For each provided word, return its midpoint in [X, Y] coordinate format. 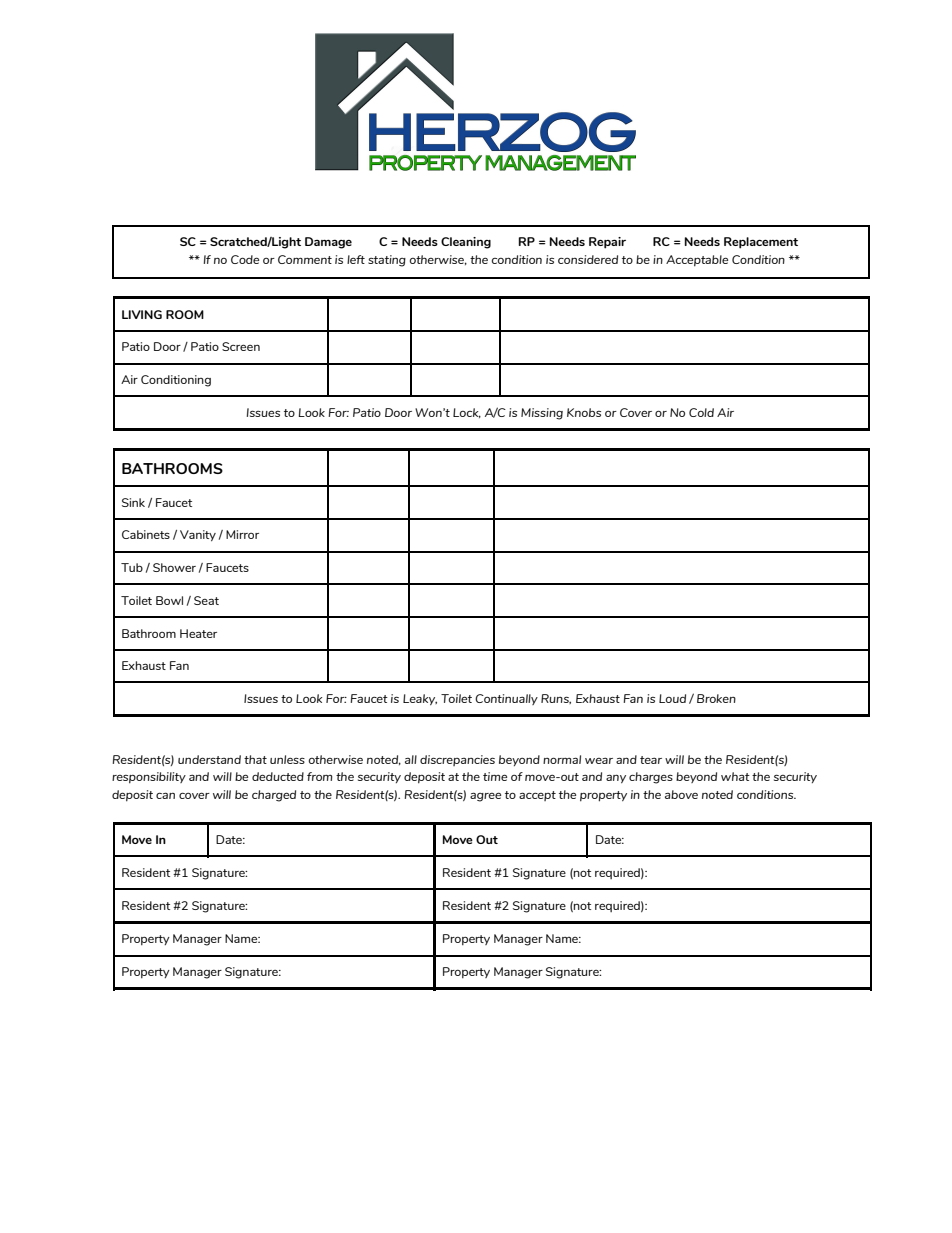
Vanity [198, 535]
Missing [542, 414]
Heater [198, 633]
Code [245, 259]
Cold [701, 412]
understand [209, 759]
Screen [241, 346]
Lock [467, 413]
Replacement [761, 243]
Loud [672, 698]
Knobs [584, 412]
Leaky [420, 699]
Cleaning [466, 243]
